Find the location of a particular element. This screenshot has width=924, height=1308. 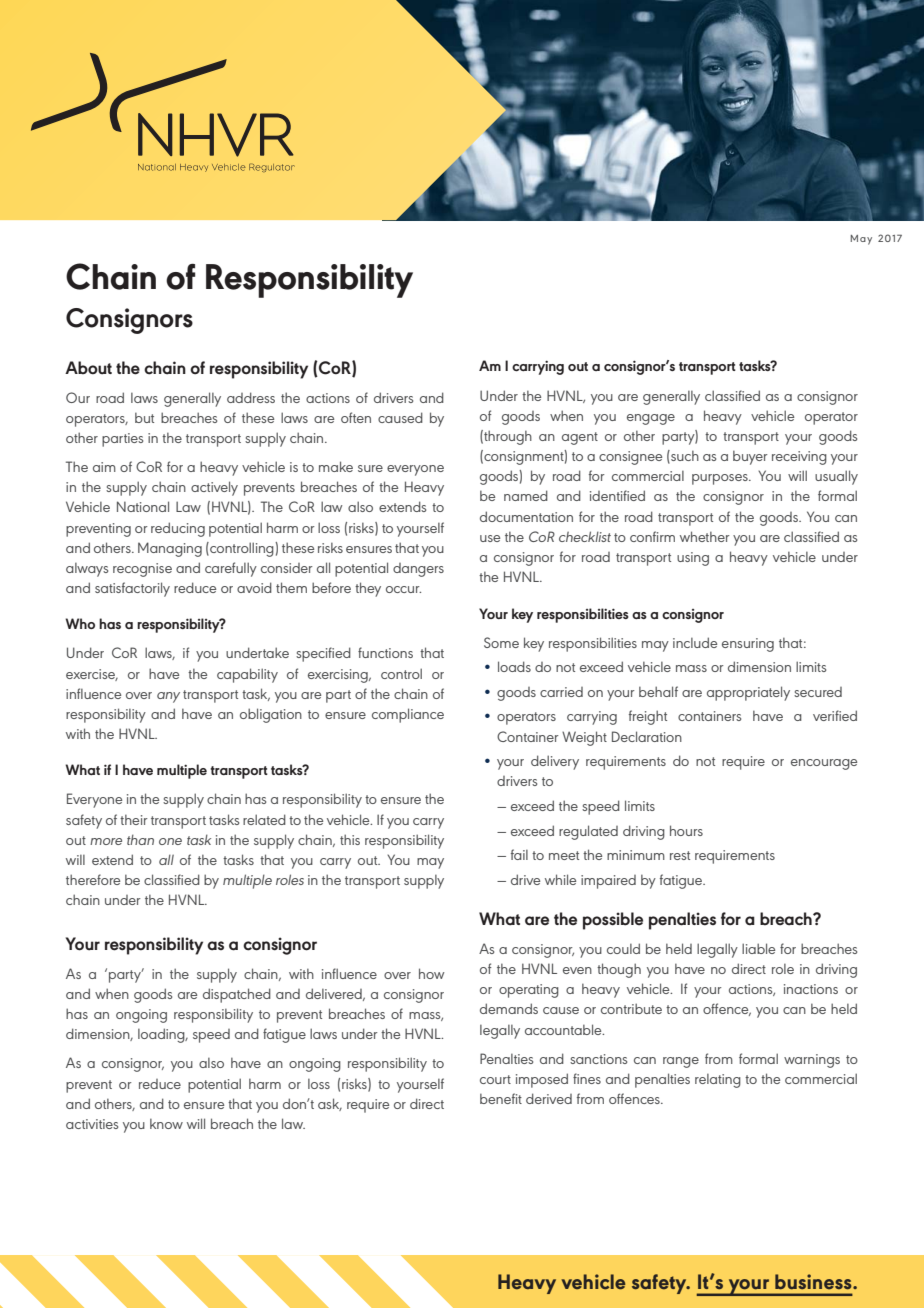

fail is located at coordinates (519, 854).
